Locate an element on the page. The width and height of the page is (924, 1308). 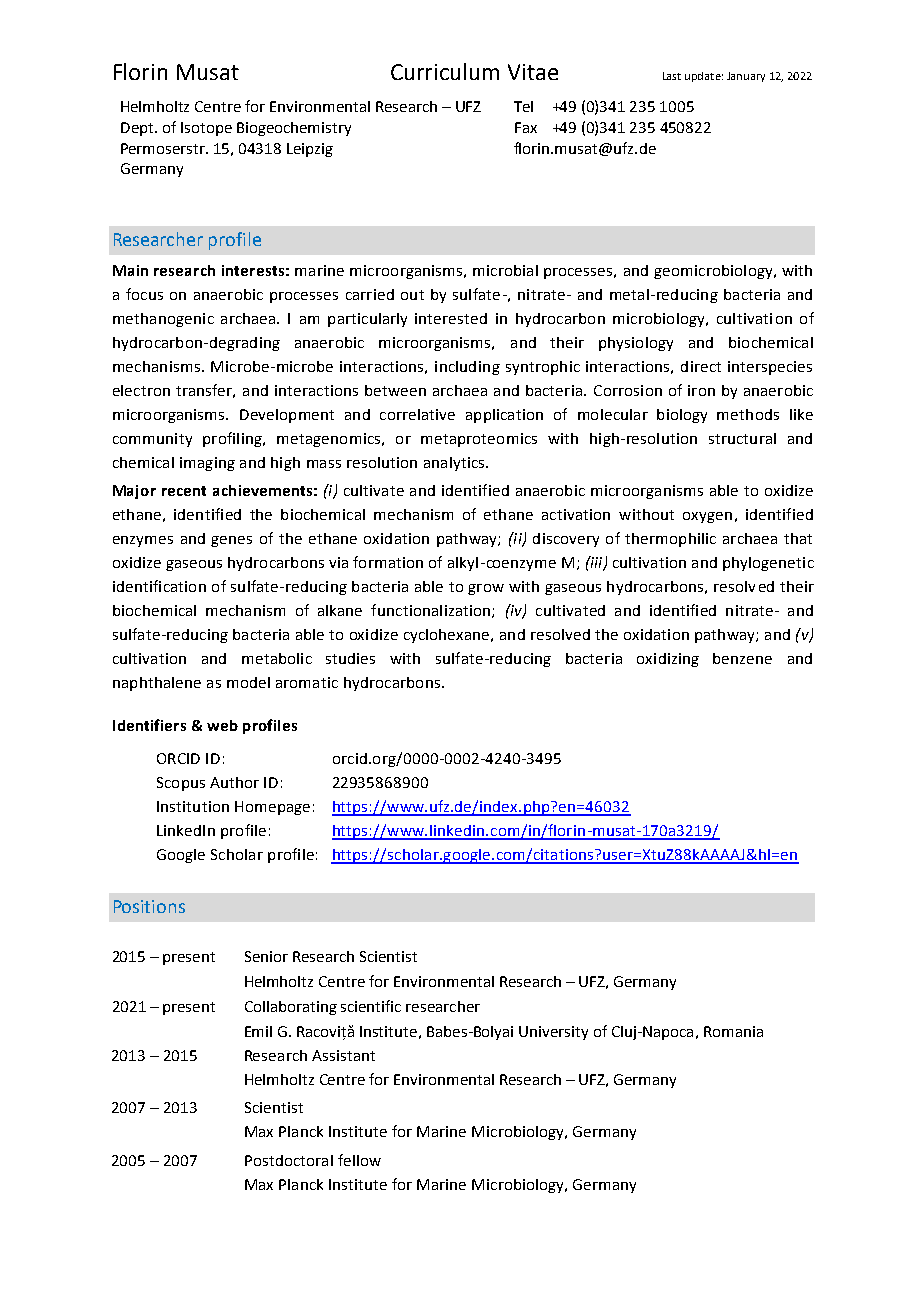
fellow is located at coordinates (359, 1160).
